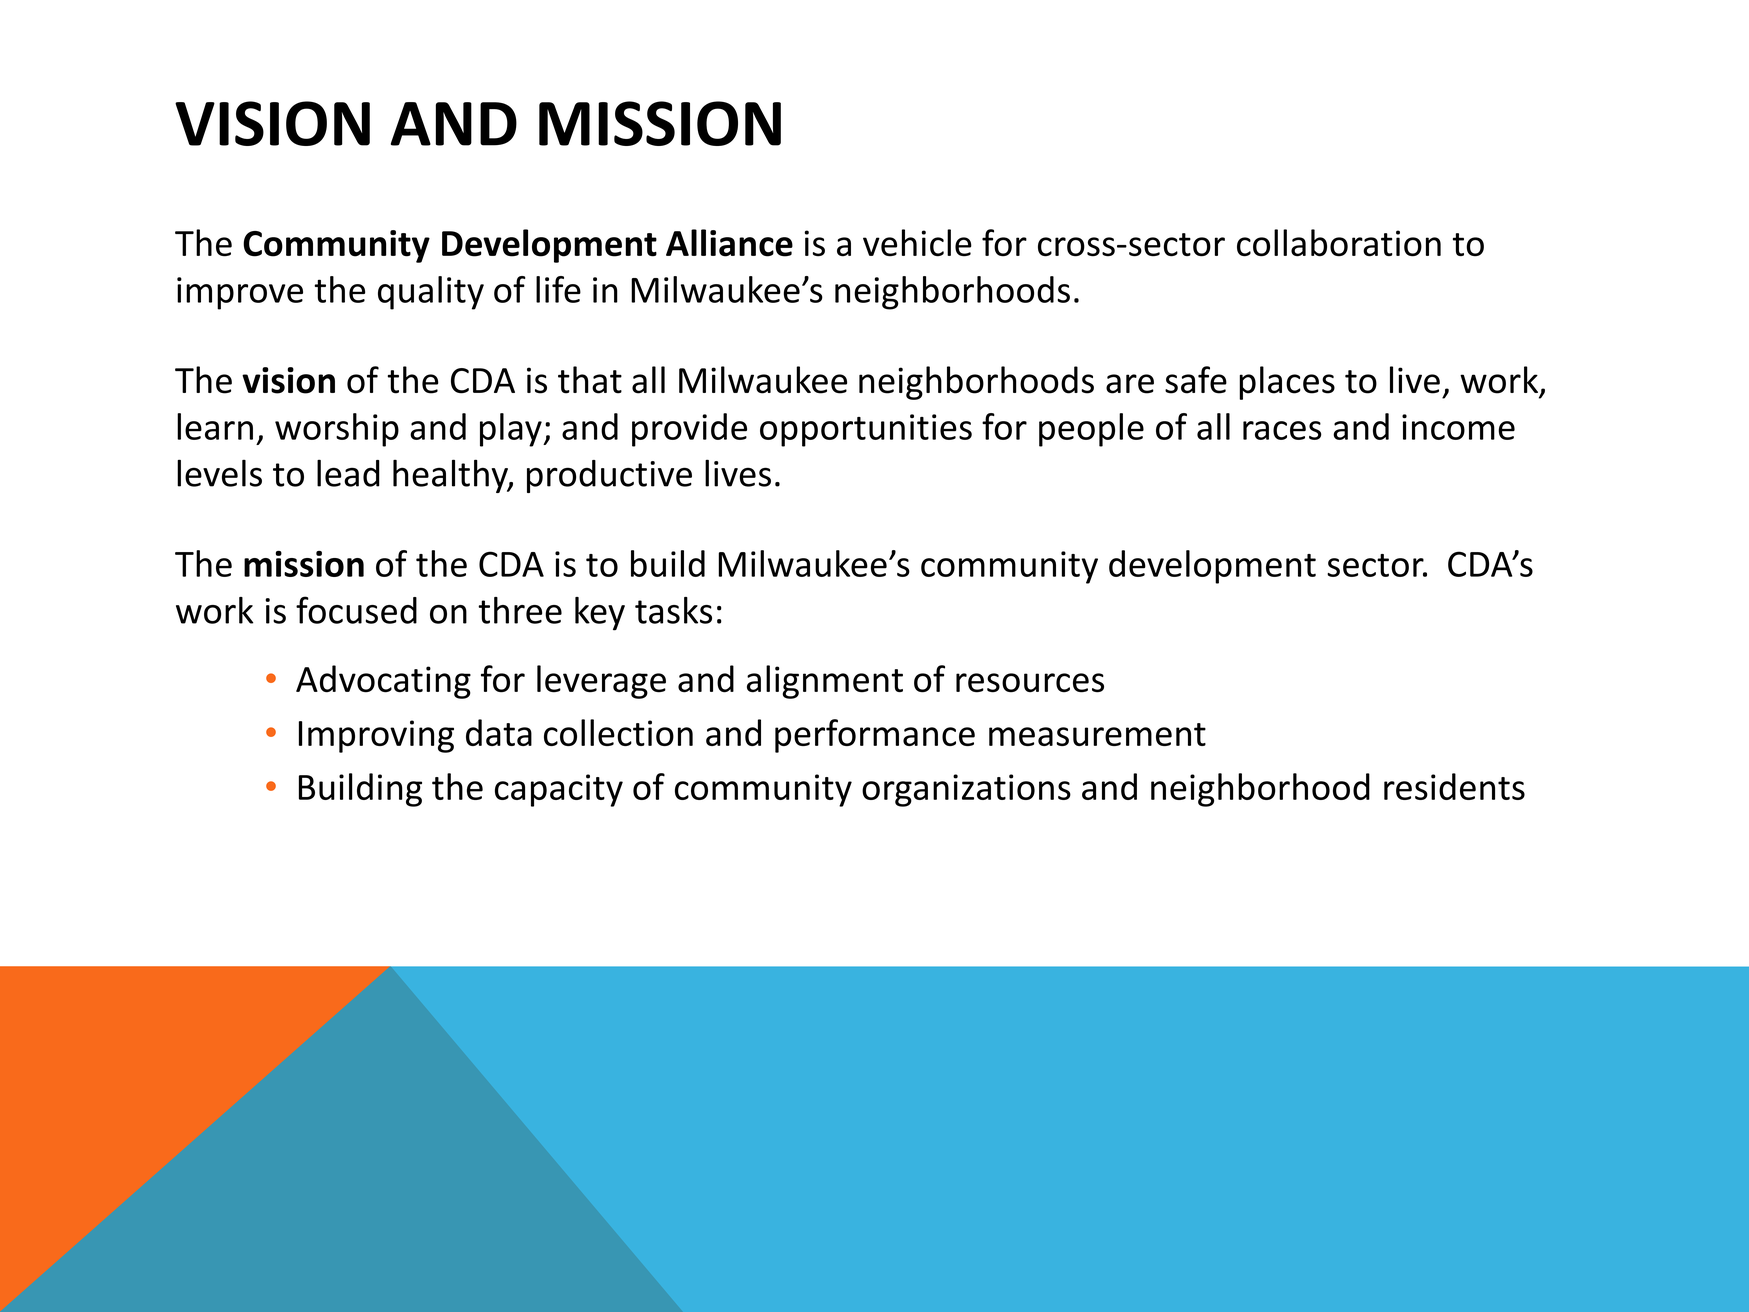 The width and height of the screenshot is (1749, 1312). Describe the element at coordinates (1097, 734) in the screenshot. I see `measurement` at that location.
